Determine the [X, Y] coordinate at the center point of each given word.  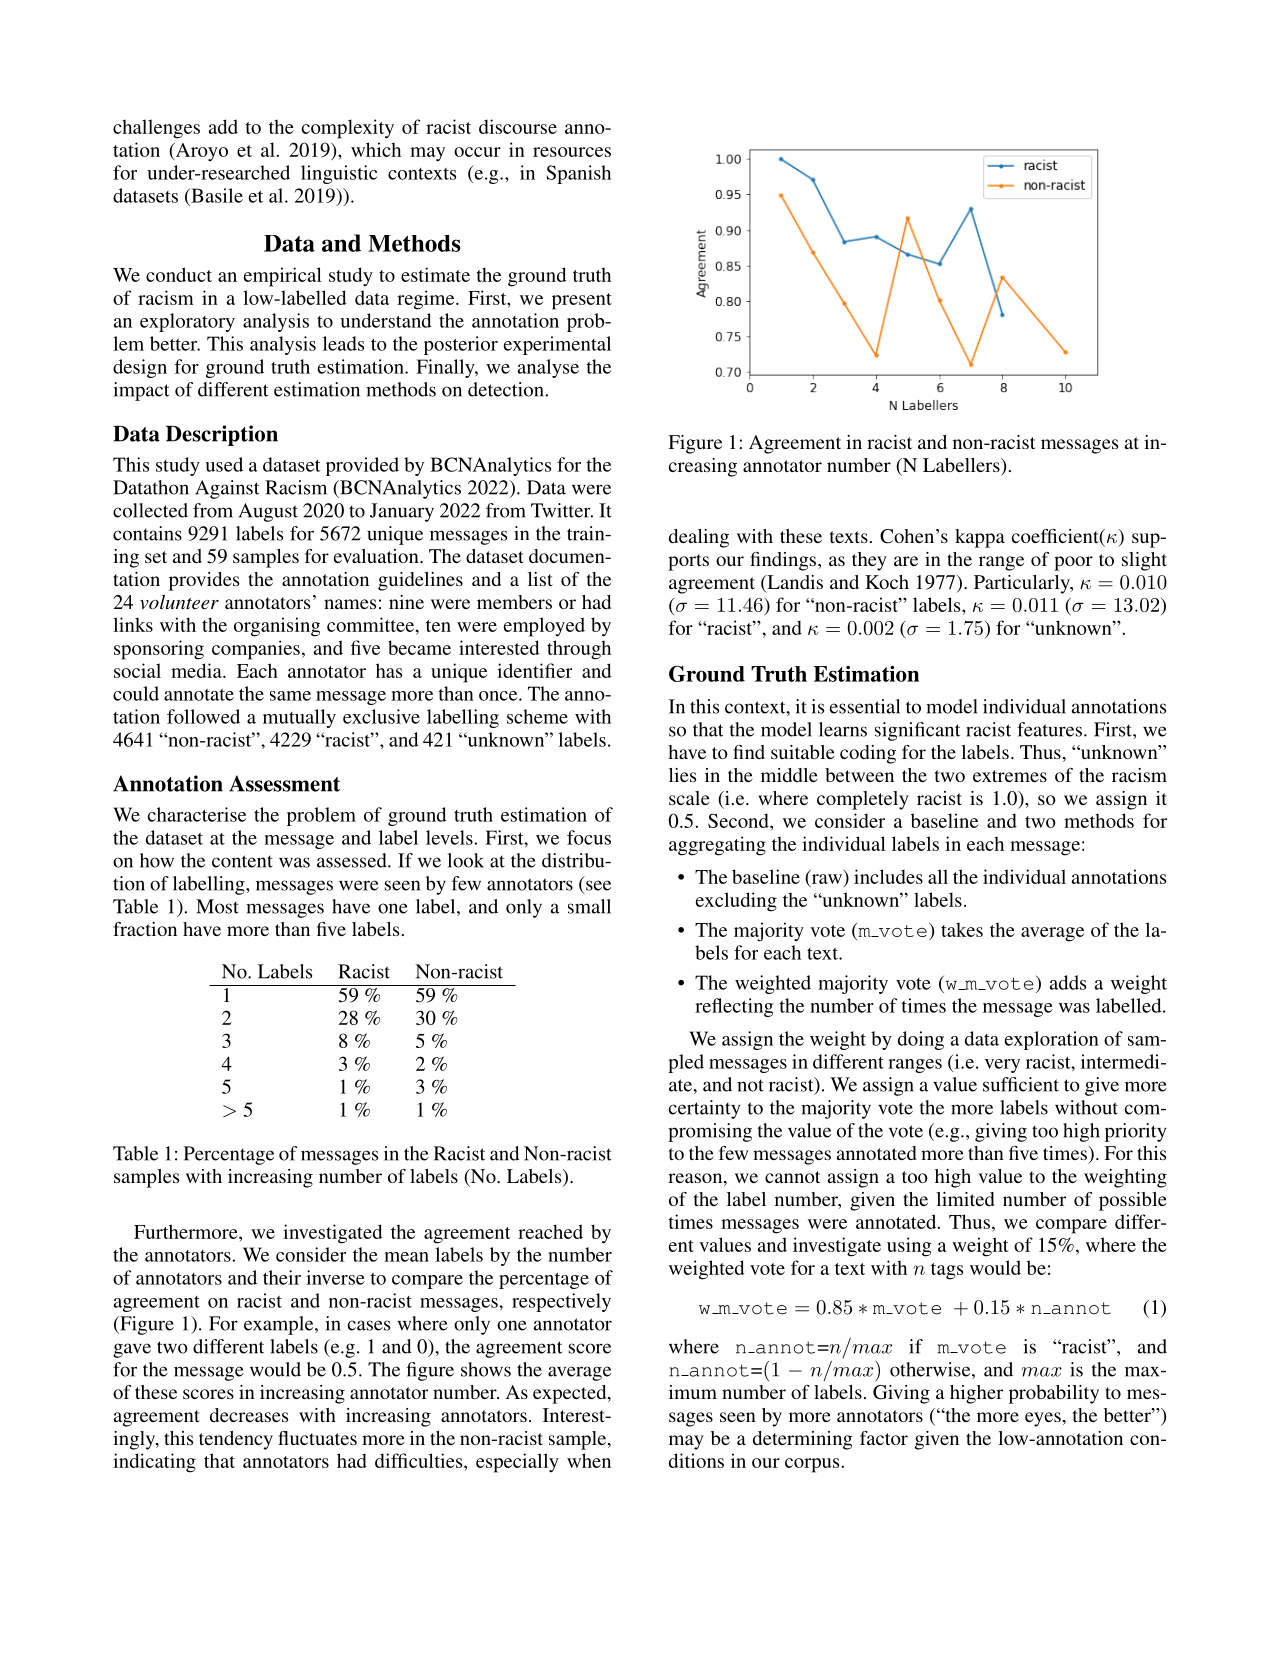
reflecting [734, 1007]
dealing [699, 538]
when [589, 1460]
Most [217, 906]
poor [1073, 563]
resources [572, 152]
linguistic [339, 174]
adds [1068, 982]
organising [277, 627]
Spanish [578, 174]
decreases [249, 1415]
